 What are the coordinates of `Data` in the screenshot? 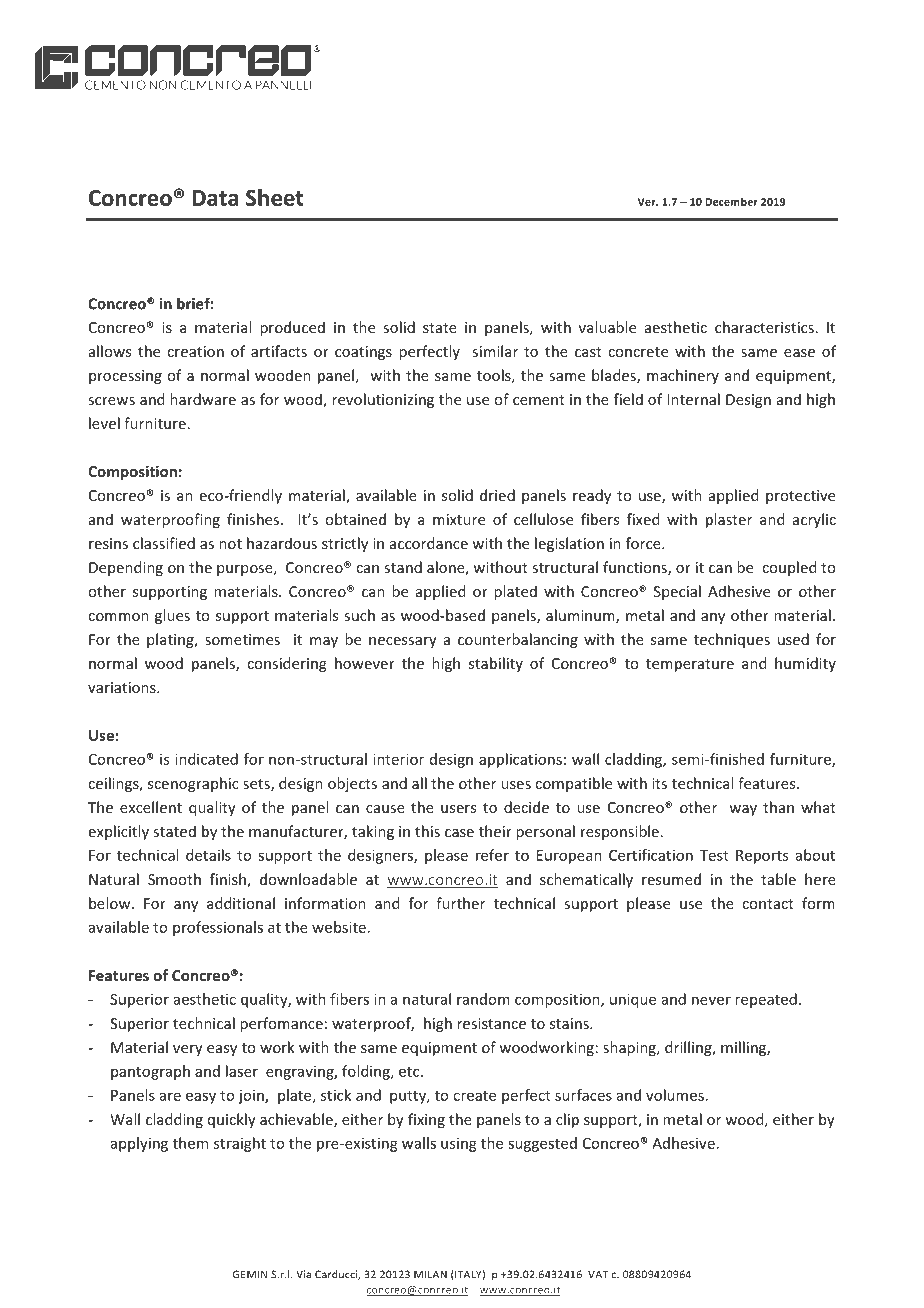 It's located at (215, 198).
